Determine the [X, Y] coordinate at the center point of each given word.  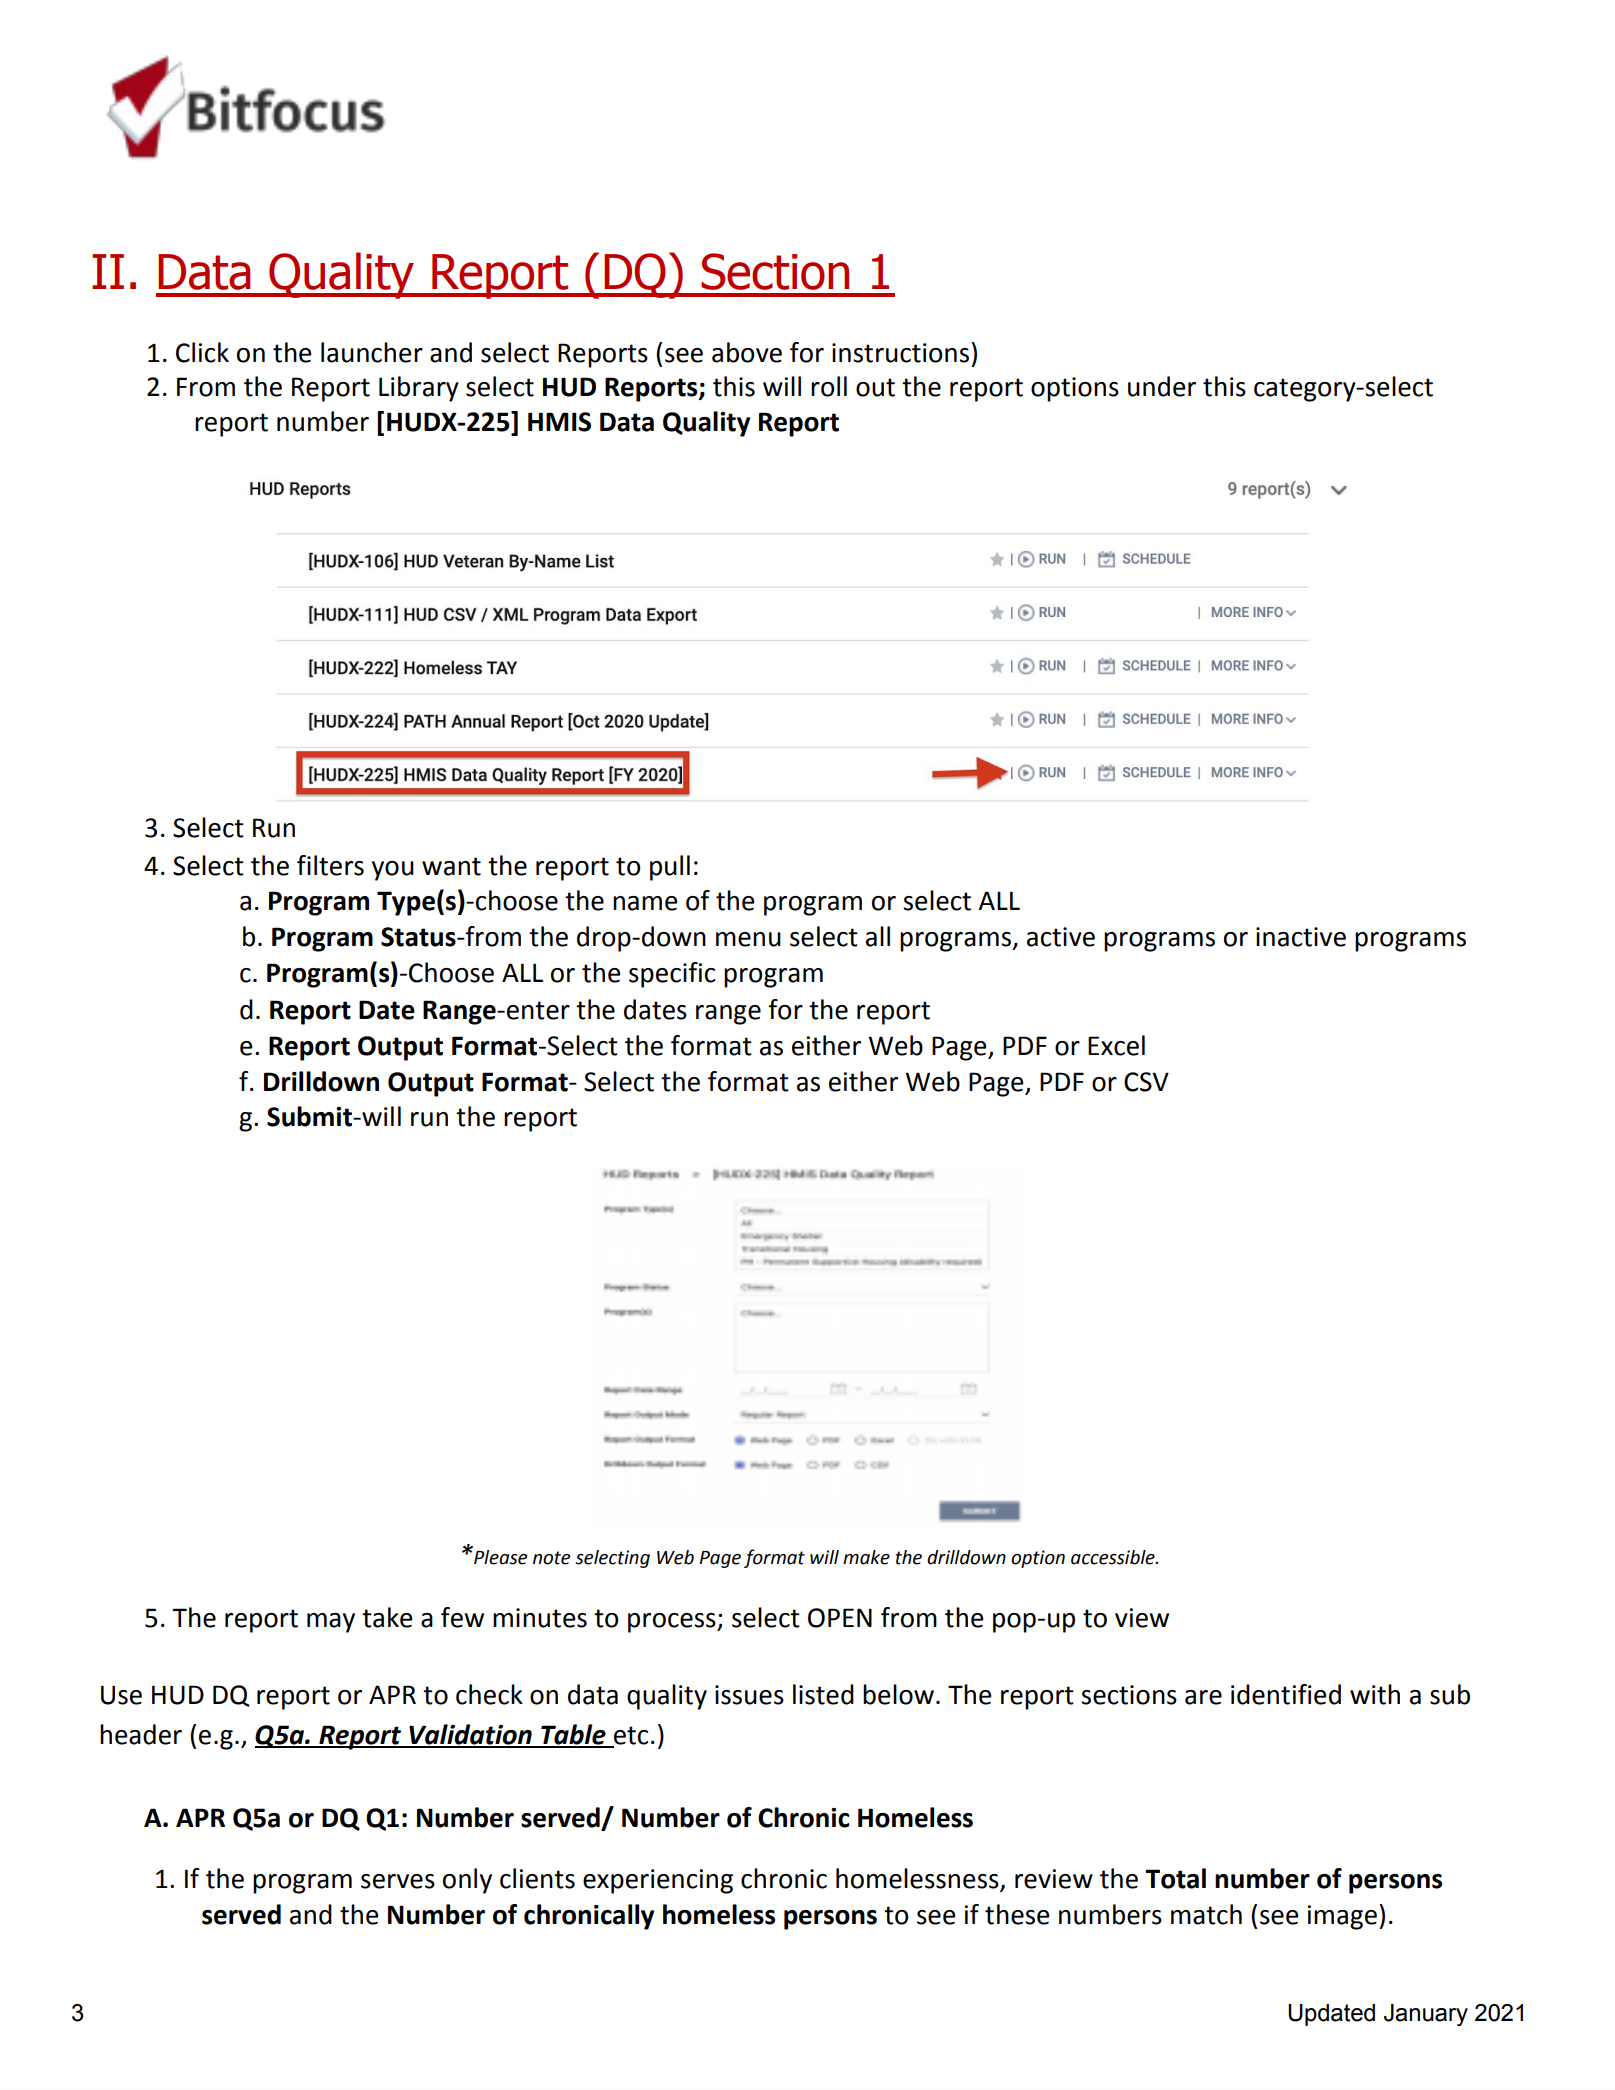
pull [670, 868]
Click [202, 352]
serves [398, 1881]
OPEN [840, 1618]
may [331, 1623]
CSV [1146, 1082]
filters [330, 865]
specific [672, 975]
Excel [1116, 1045]
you [393, 871]
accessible [1114, 1557]
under [1162, 386]
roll [829, 386]
